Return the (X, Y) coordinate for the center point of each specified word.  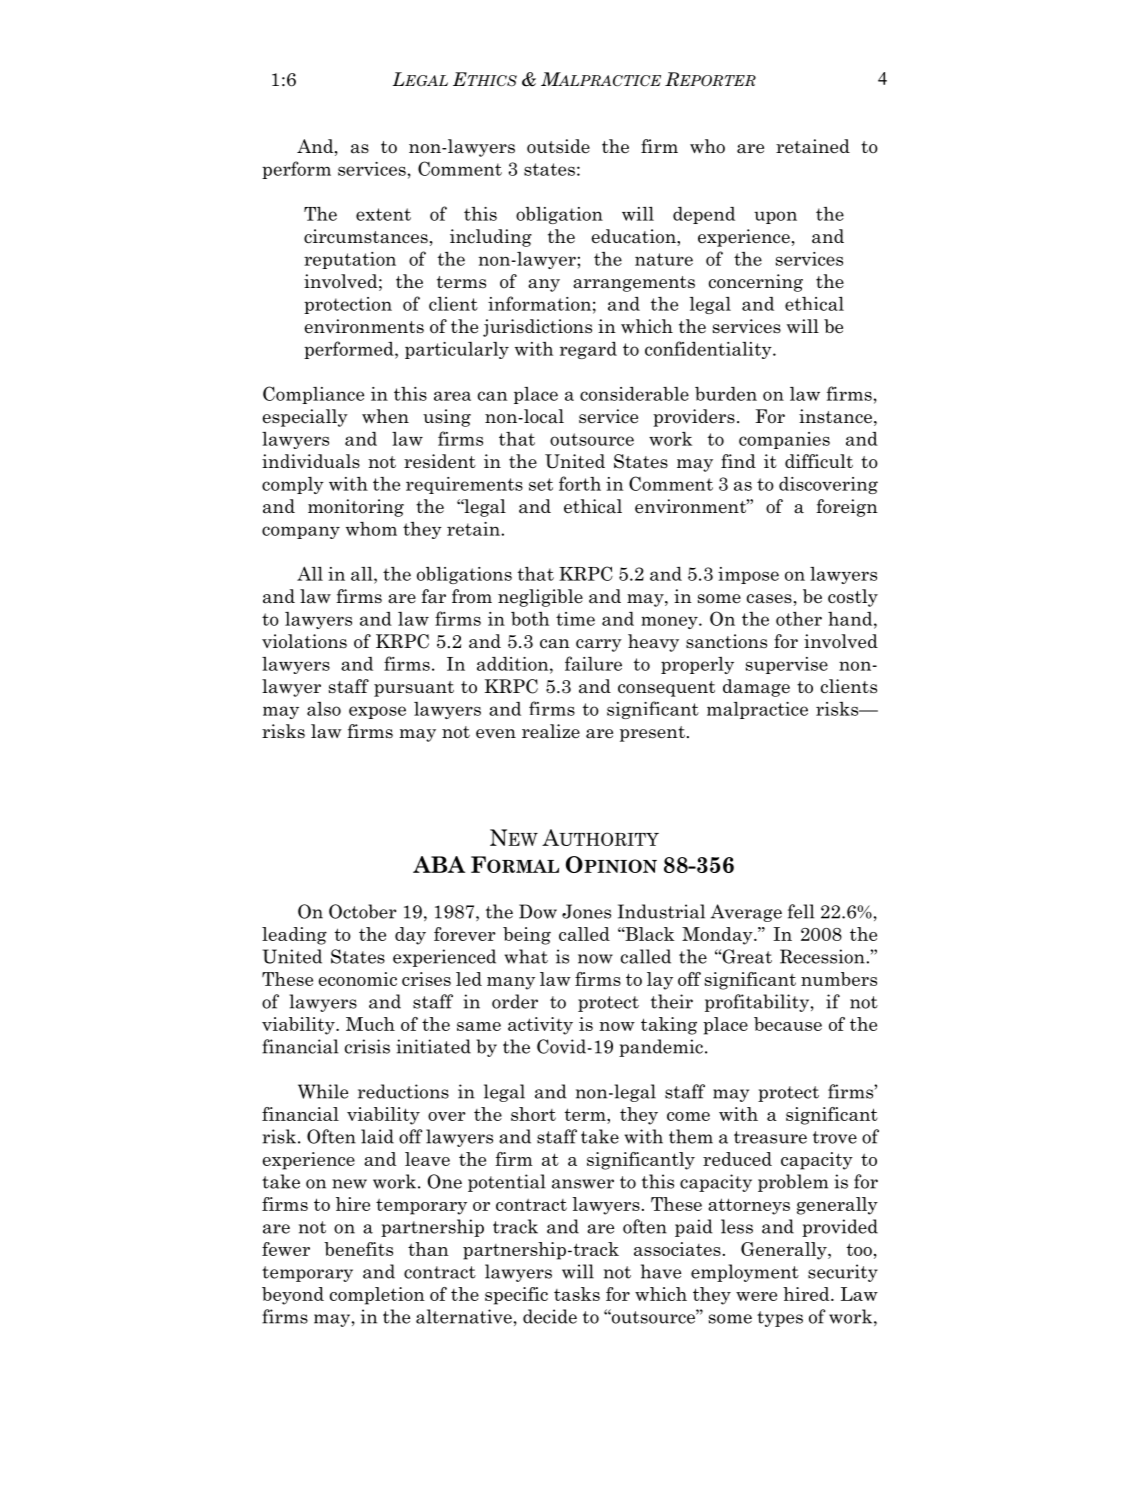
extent (383, 214)
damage (756, 688)
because (788, 1024)
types (780, 1319)
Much (370, 1024)
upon (775, 217)
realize (551, 731)
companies (784, 440)
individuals (311, 461)
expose (377, 712)
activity (540, 1026)
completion (377, 1296)
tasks (577, 1294)
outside (558, 146)
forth (580, 483)
